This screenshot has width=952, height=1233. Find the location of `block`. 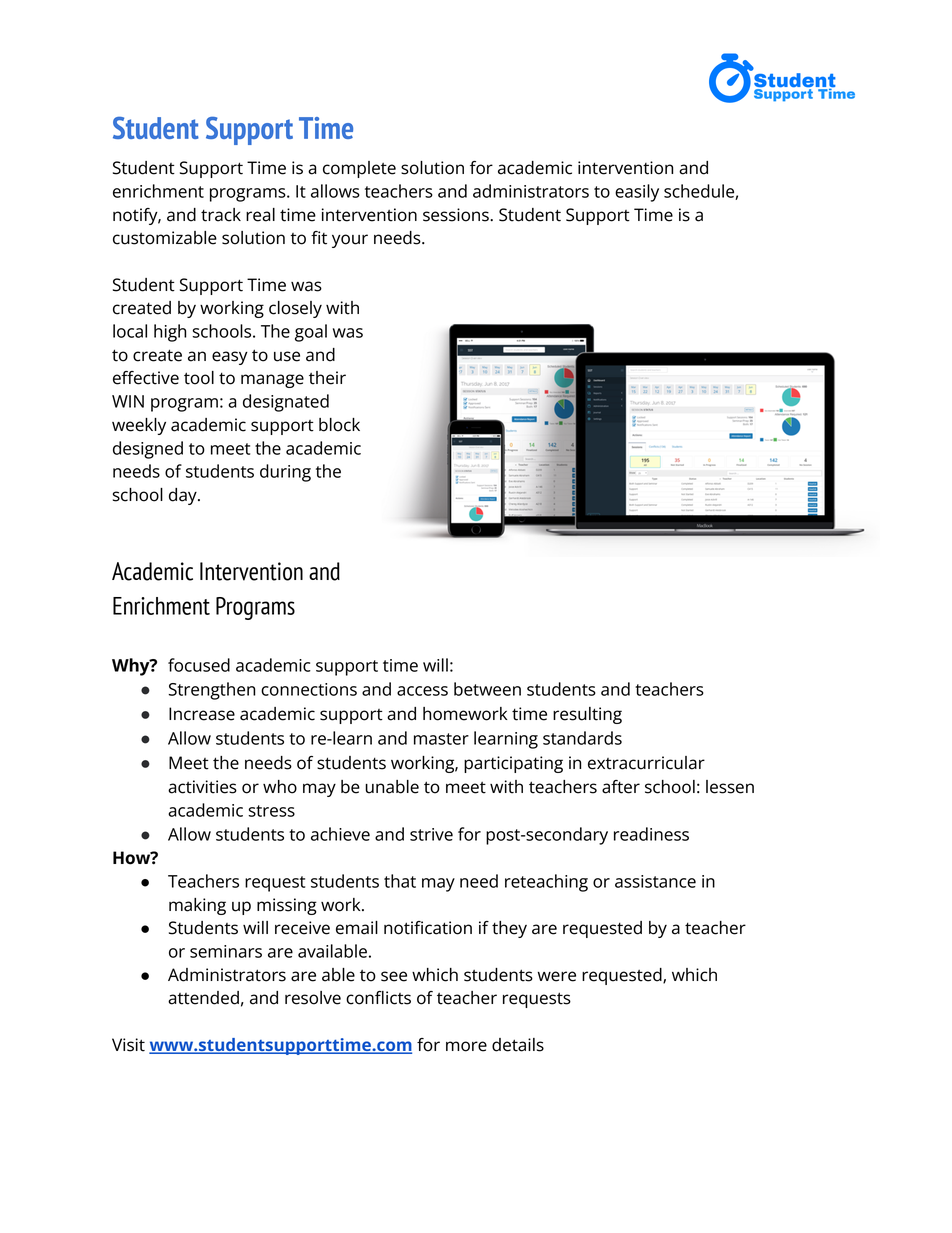

block is located at coordinates (339, 425).
